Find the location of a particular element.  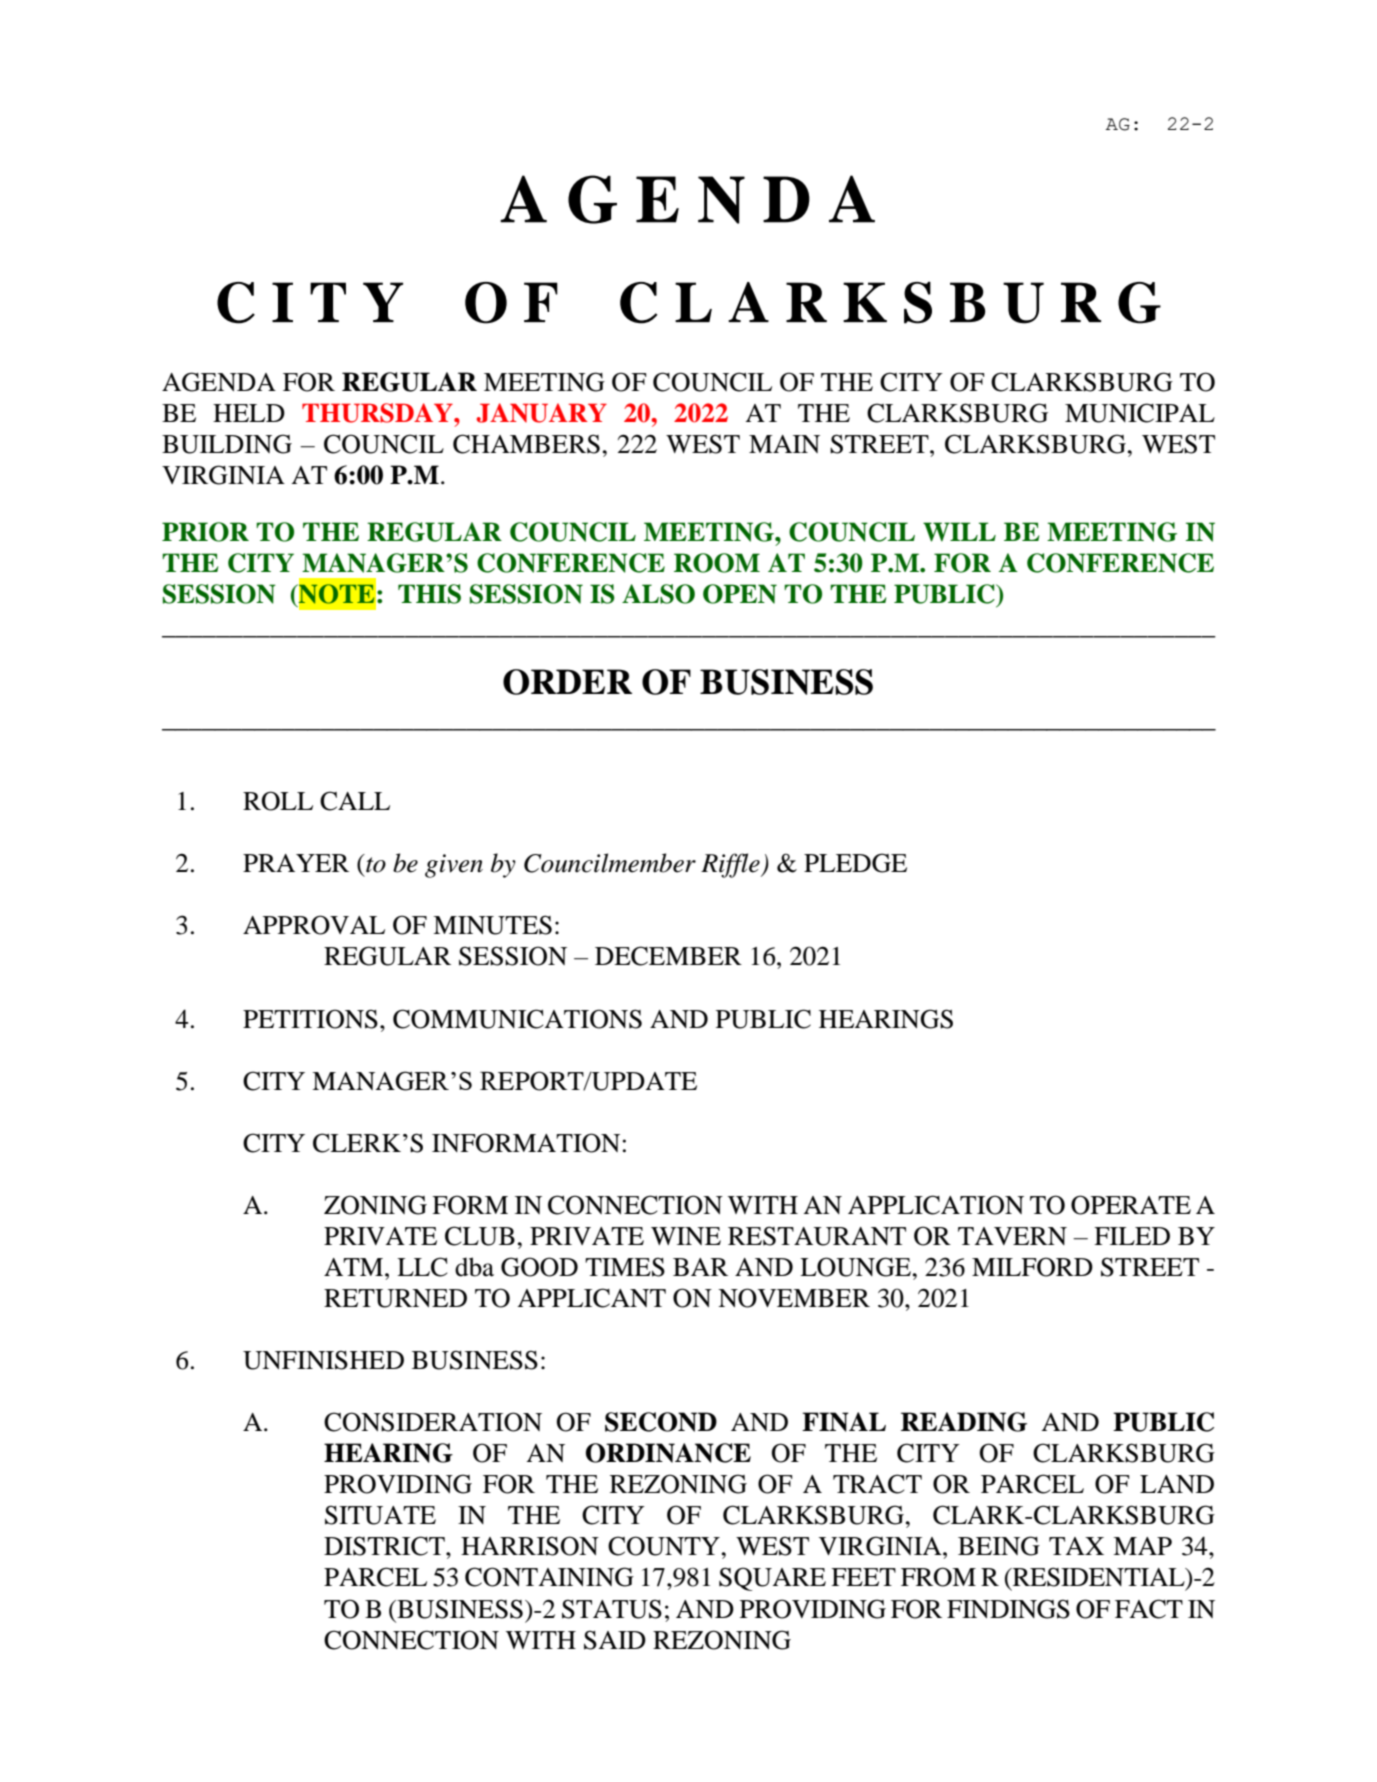

CALL is located at coordinates (355, 801).
